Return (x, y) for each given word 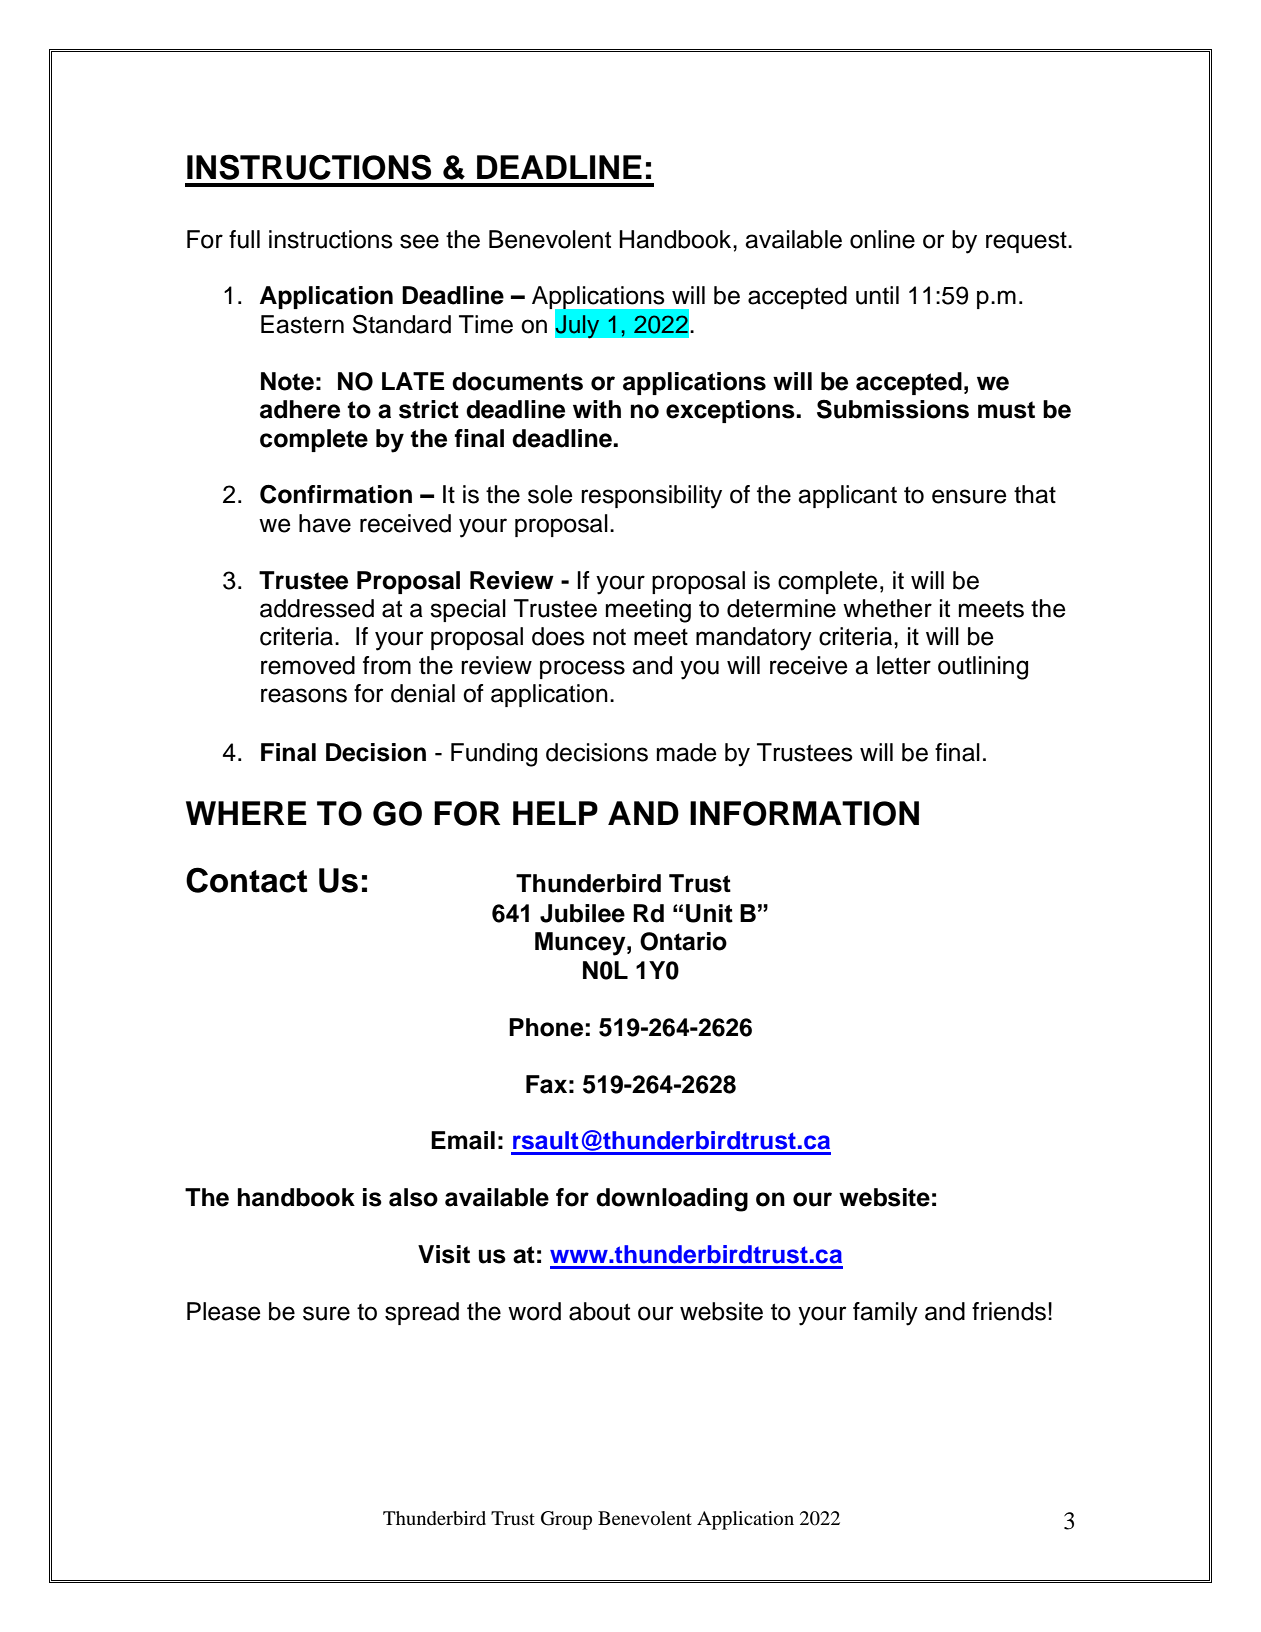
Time (486, 324)
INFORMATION (804, 813)
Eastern (302, 324)
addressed (317, 608)
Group (566, 1520)
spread (422, 1313)
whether (887, 608)
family (885, 1314)
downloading (672, 1200)
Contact (246, 880)
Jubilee (582, 913)
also (413, 1197)
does (558, 636)
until (877, 295)
